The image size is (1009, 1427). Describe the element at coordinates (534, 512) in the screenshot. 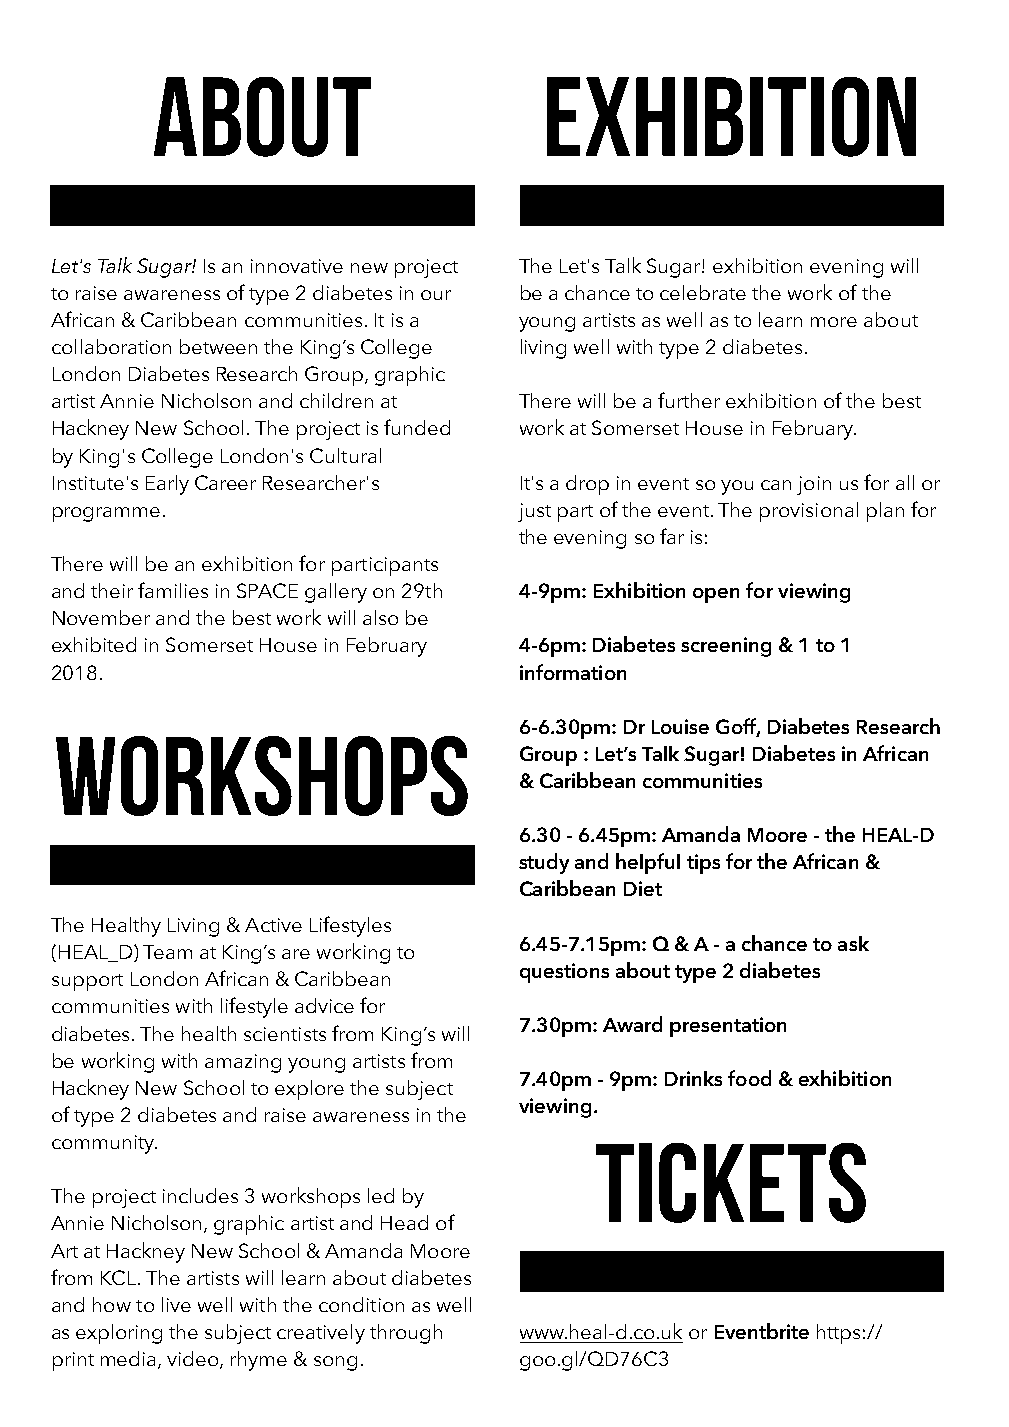

I see `just` at that location.
